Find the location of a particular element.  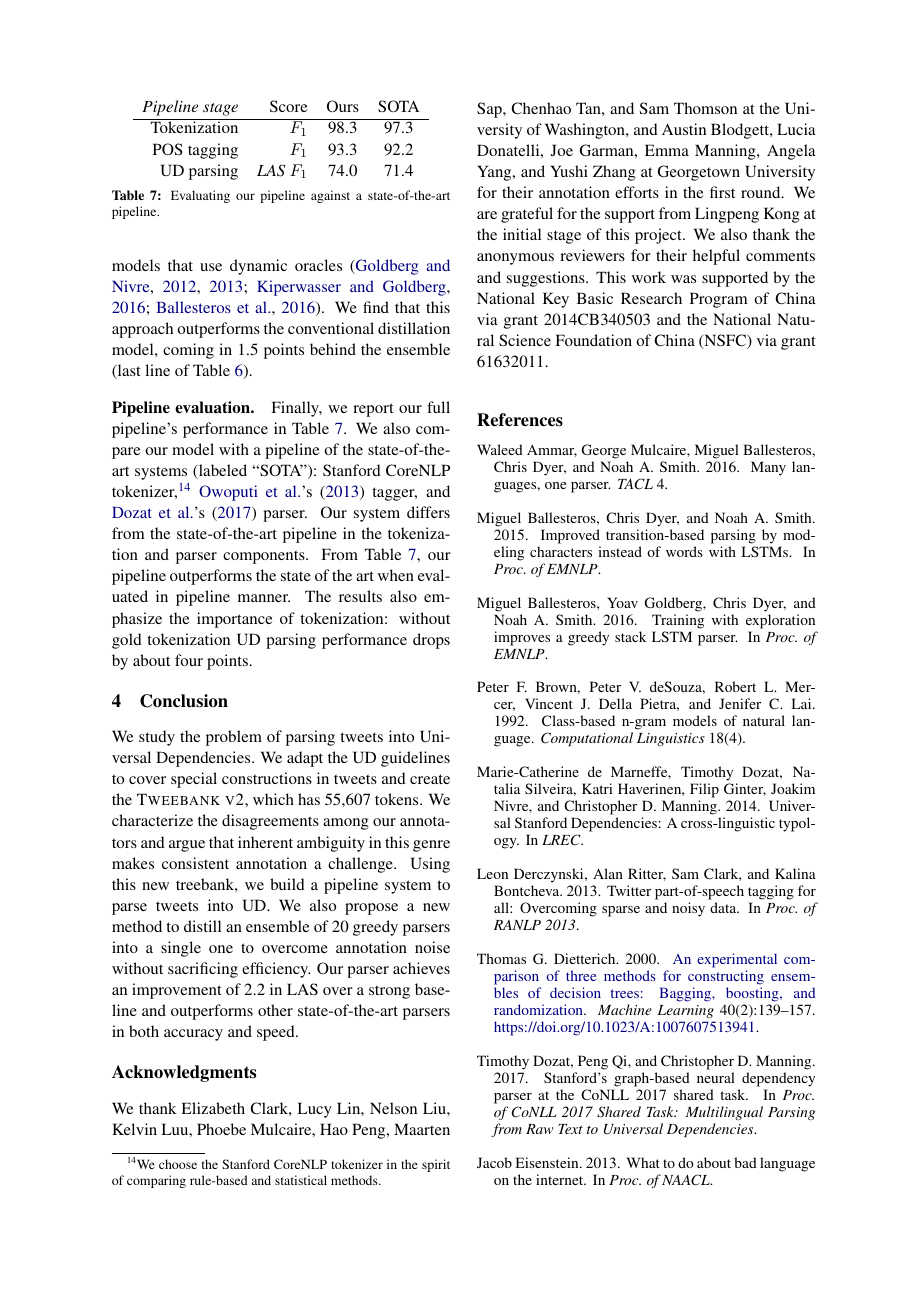

Austin is located at coordinates (684, 129).
